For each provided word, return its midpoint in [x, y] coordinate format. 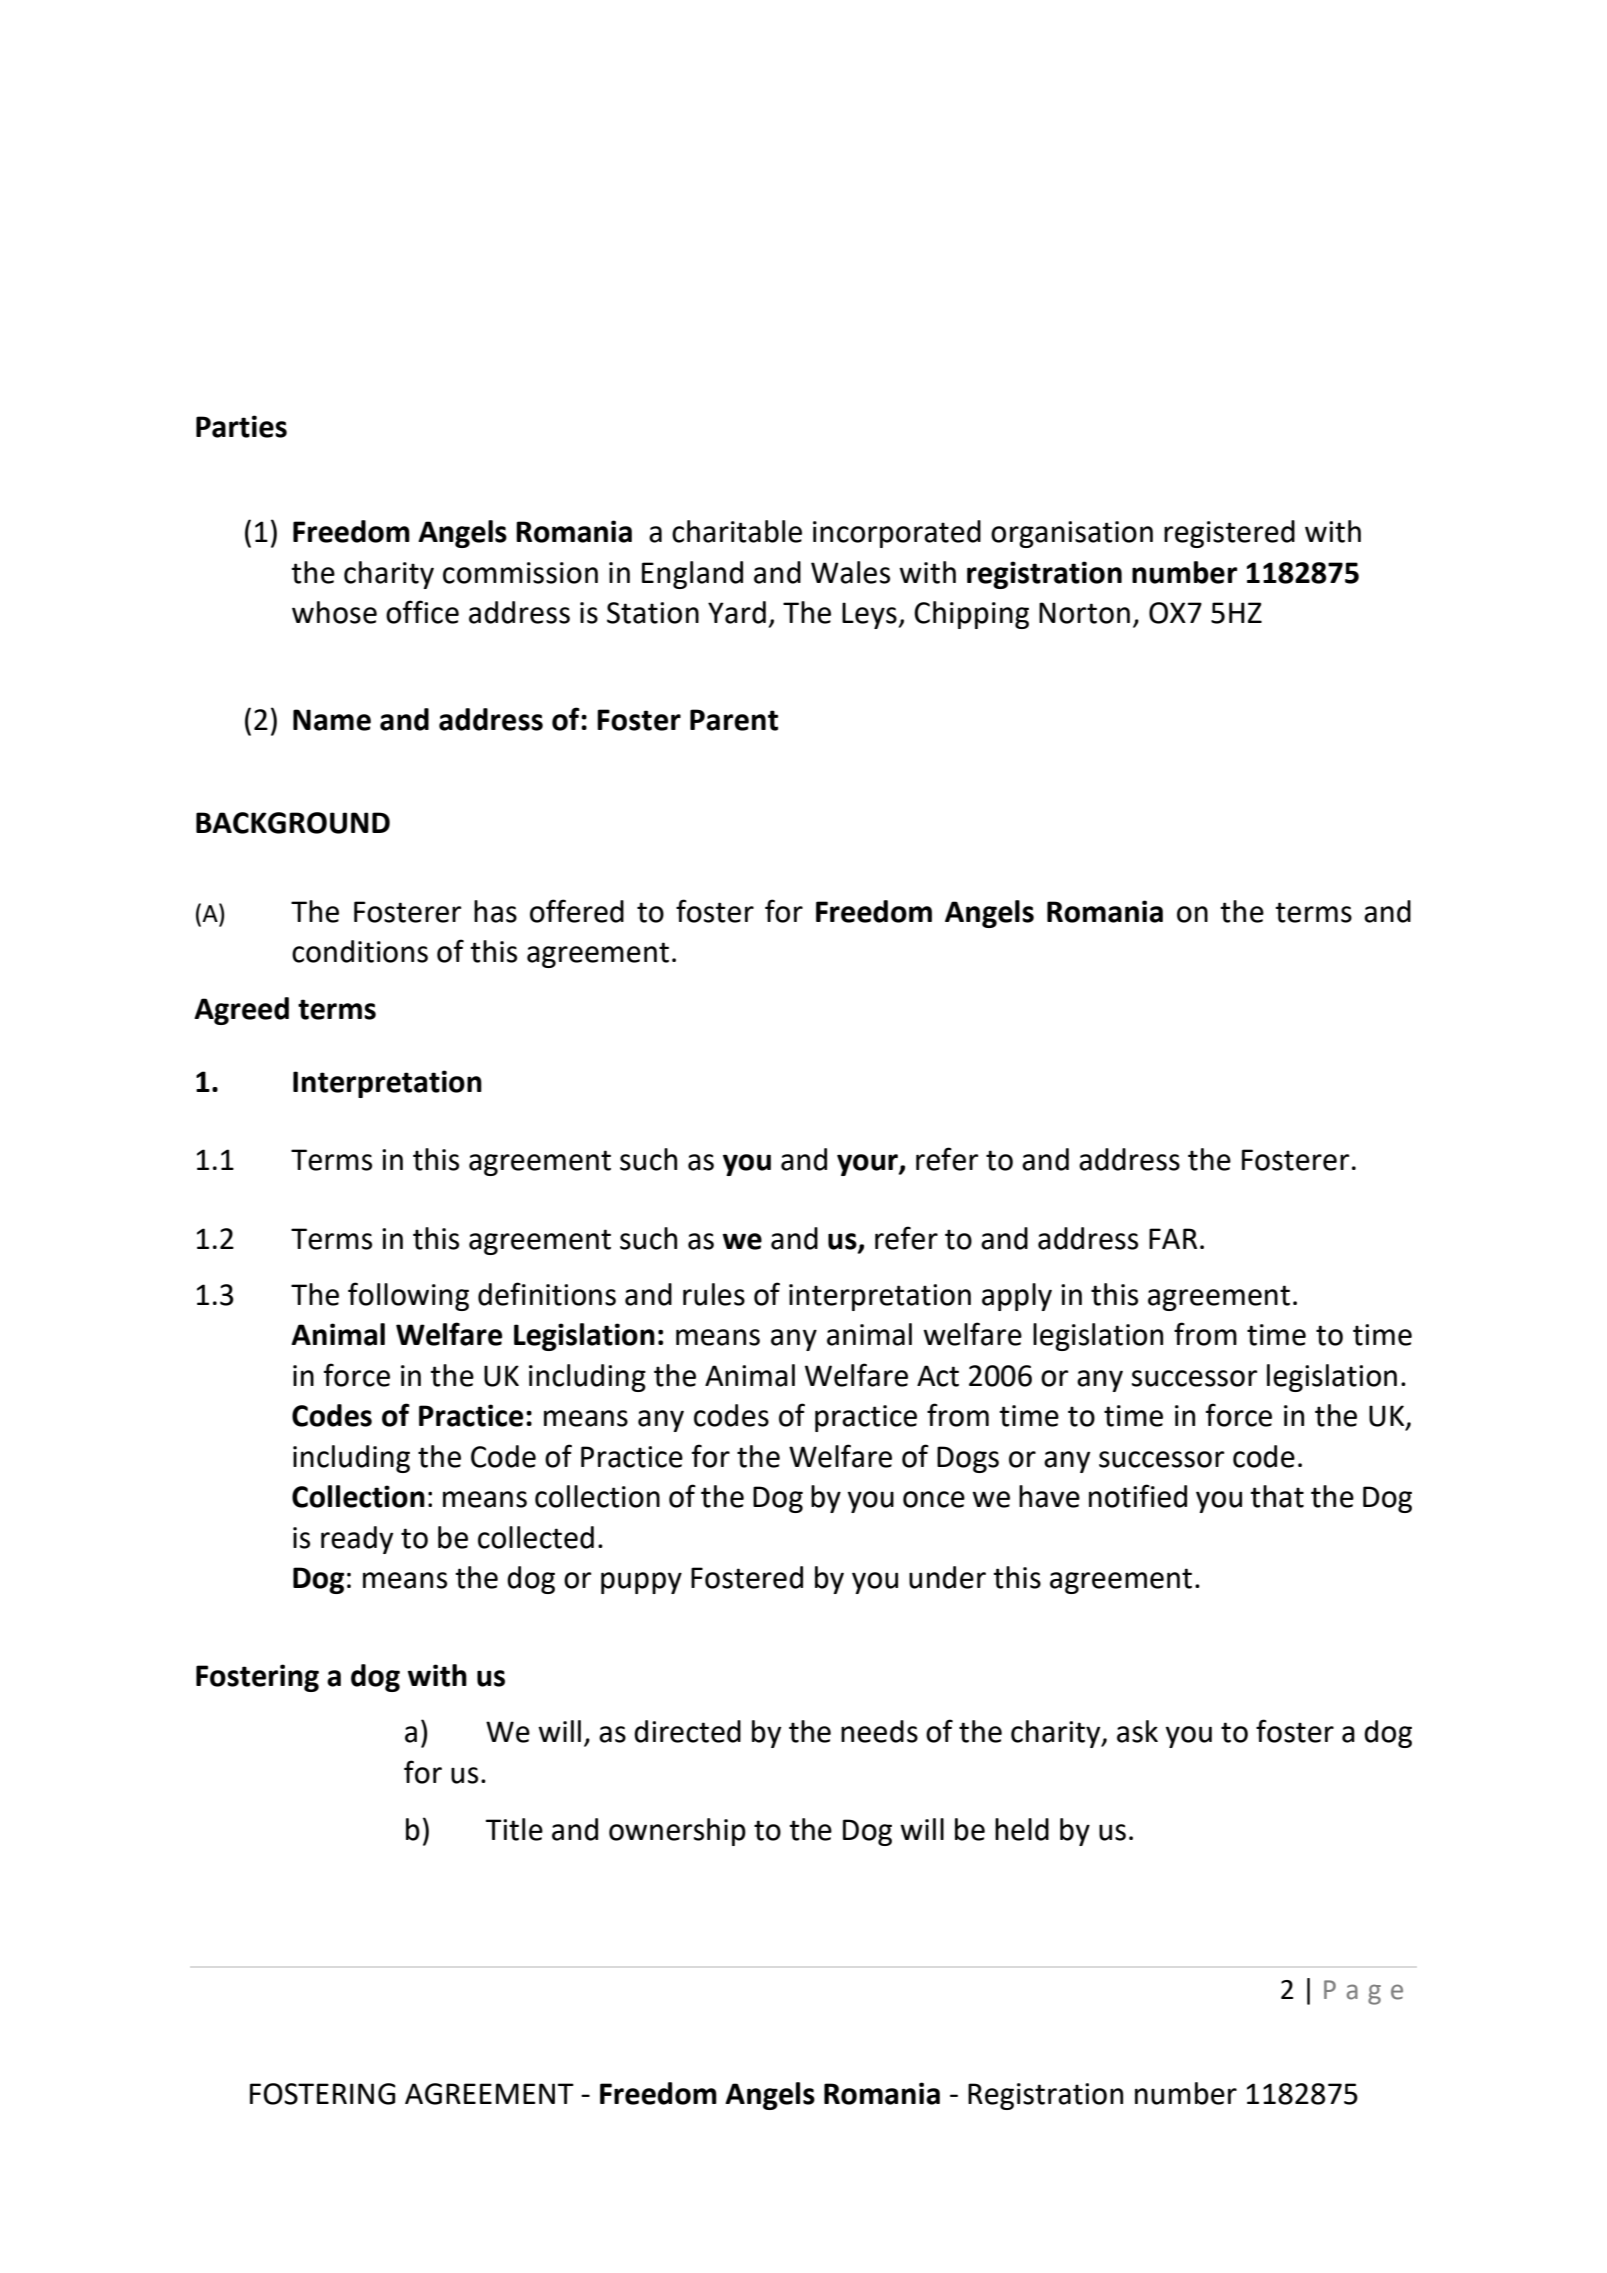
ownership [677, 1832]
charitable [737, 531]
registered [1229, 534]
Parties [241, 426]
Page [1363, 1992]
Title [514, 1829]
